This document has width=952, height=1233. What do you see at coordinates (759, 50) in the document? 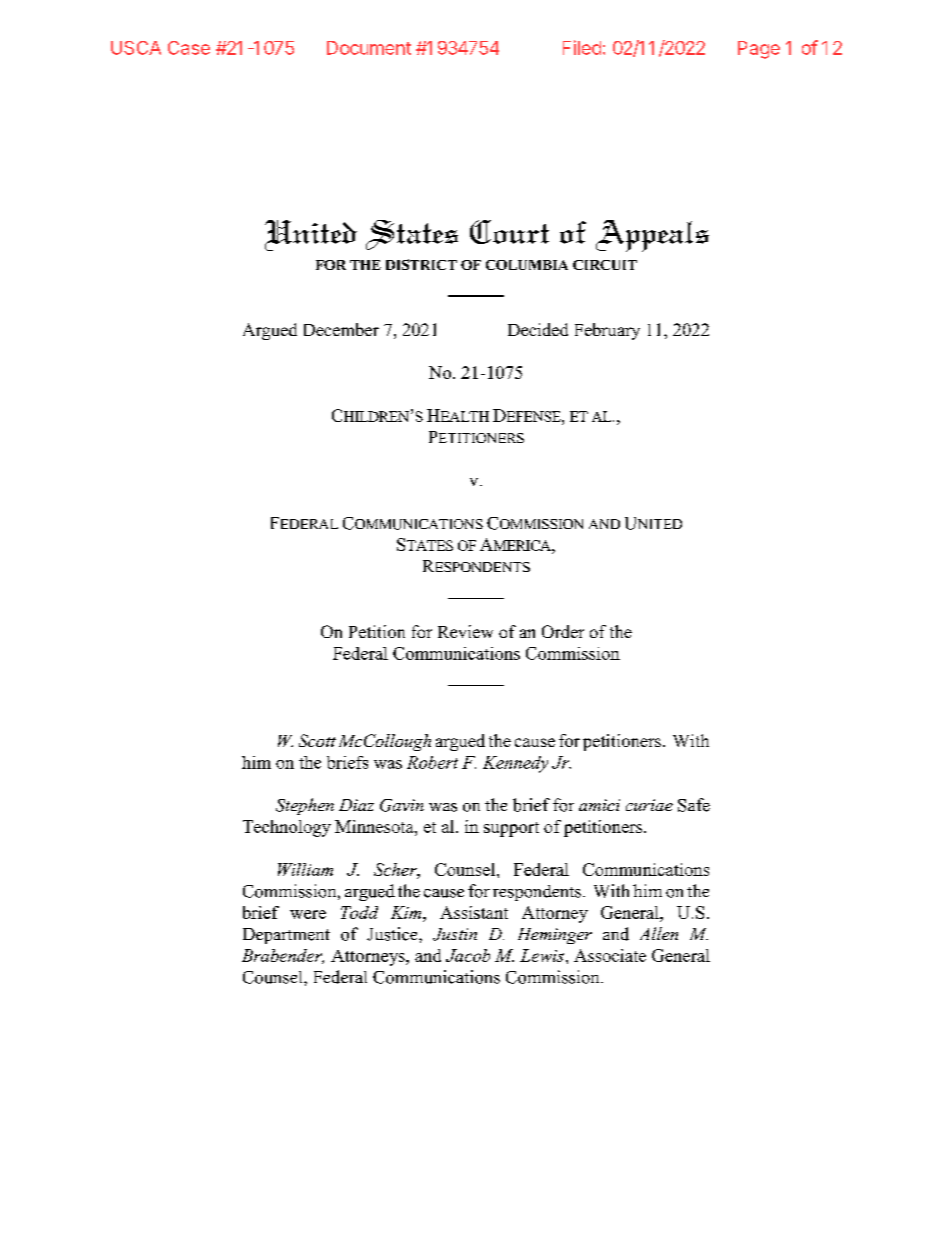
I see `Page` at bounding box center [759, 50].
